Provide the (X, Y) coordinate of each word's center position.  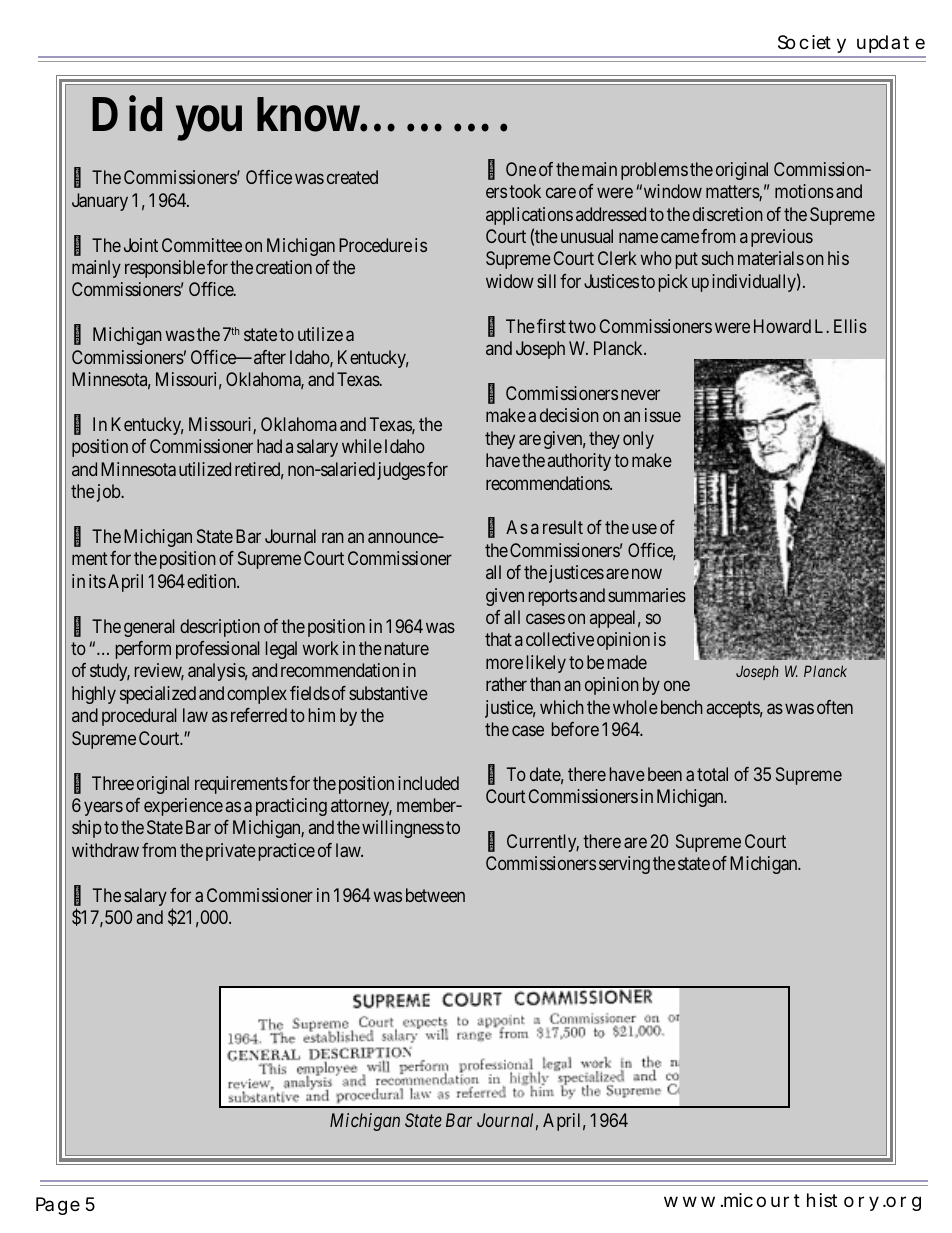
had (269, 446)
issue (663, 415)
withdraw (105, 850)
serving (624, 865)
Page (58, 1206)
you (209, 123)
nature (407, 648)
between (435, 895)
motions (804, 191)
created (352, 177)
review (159, 671)
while (362, 446)
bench (682, 707)
